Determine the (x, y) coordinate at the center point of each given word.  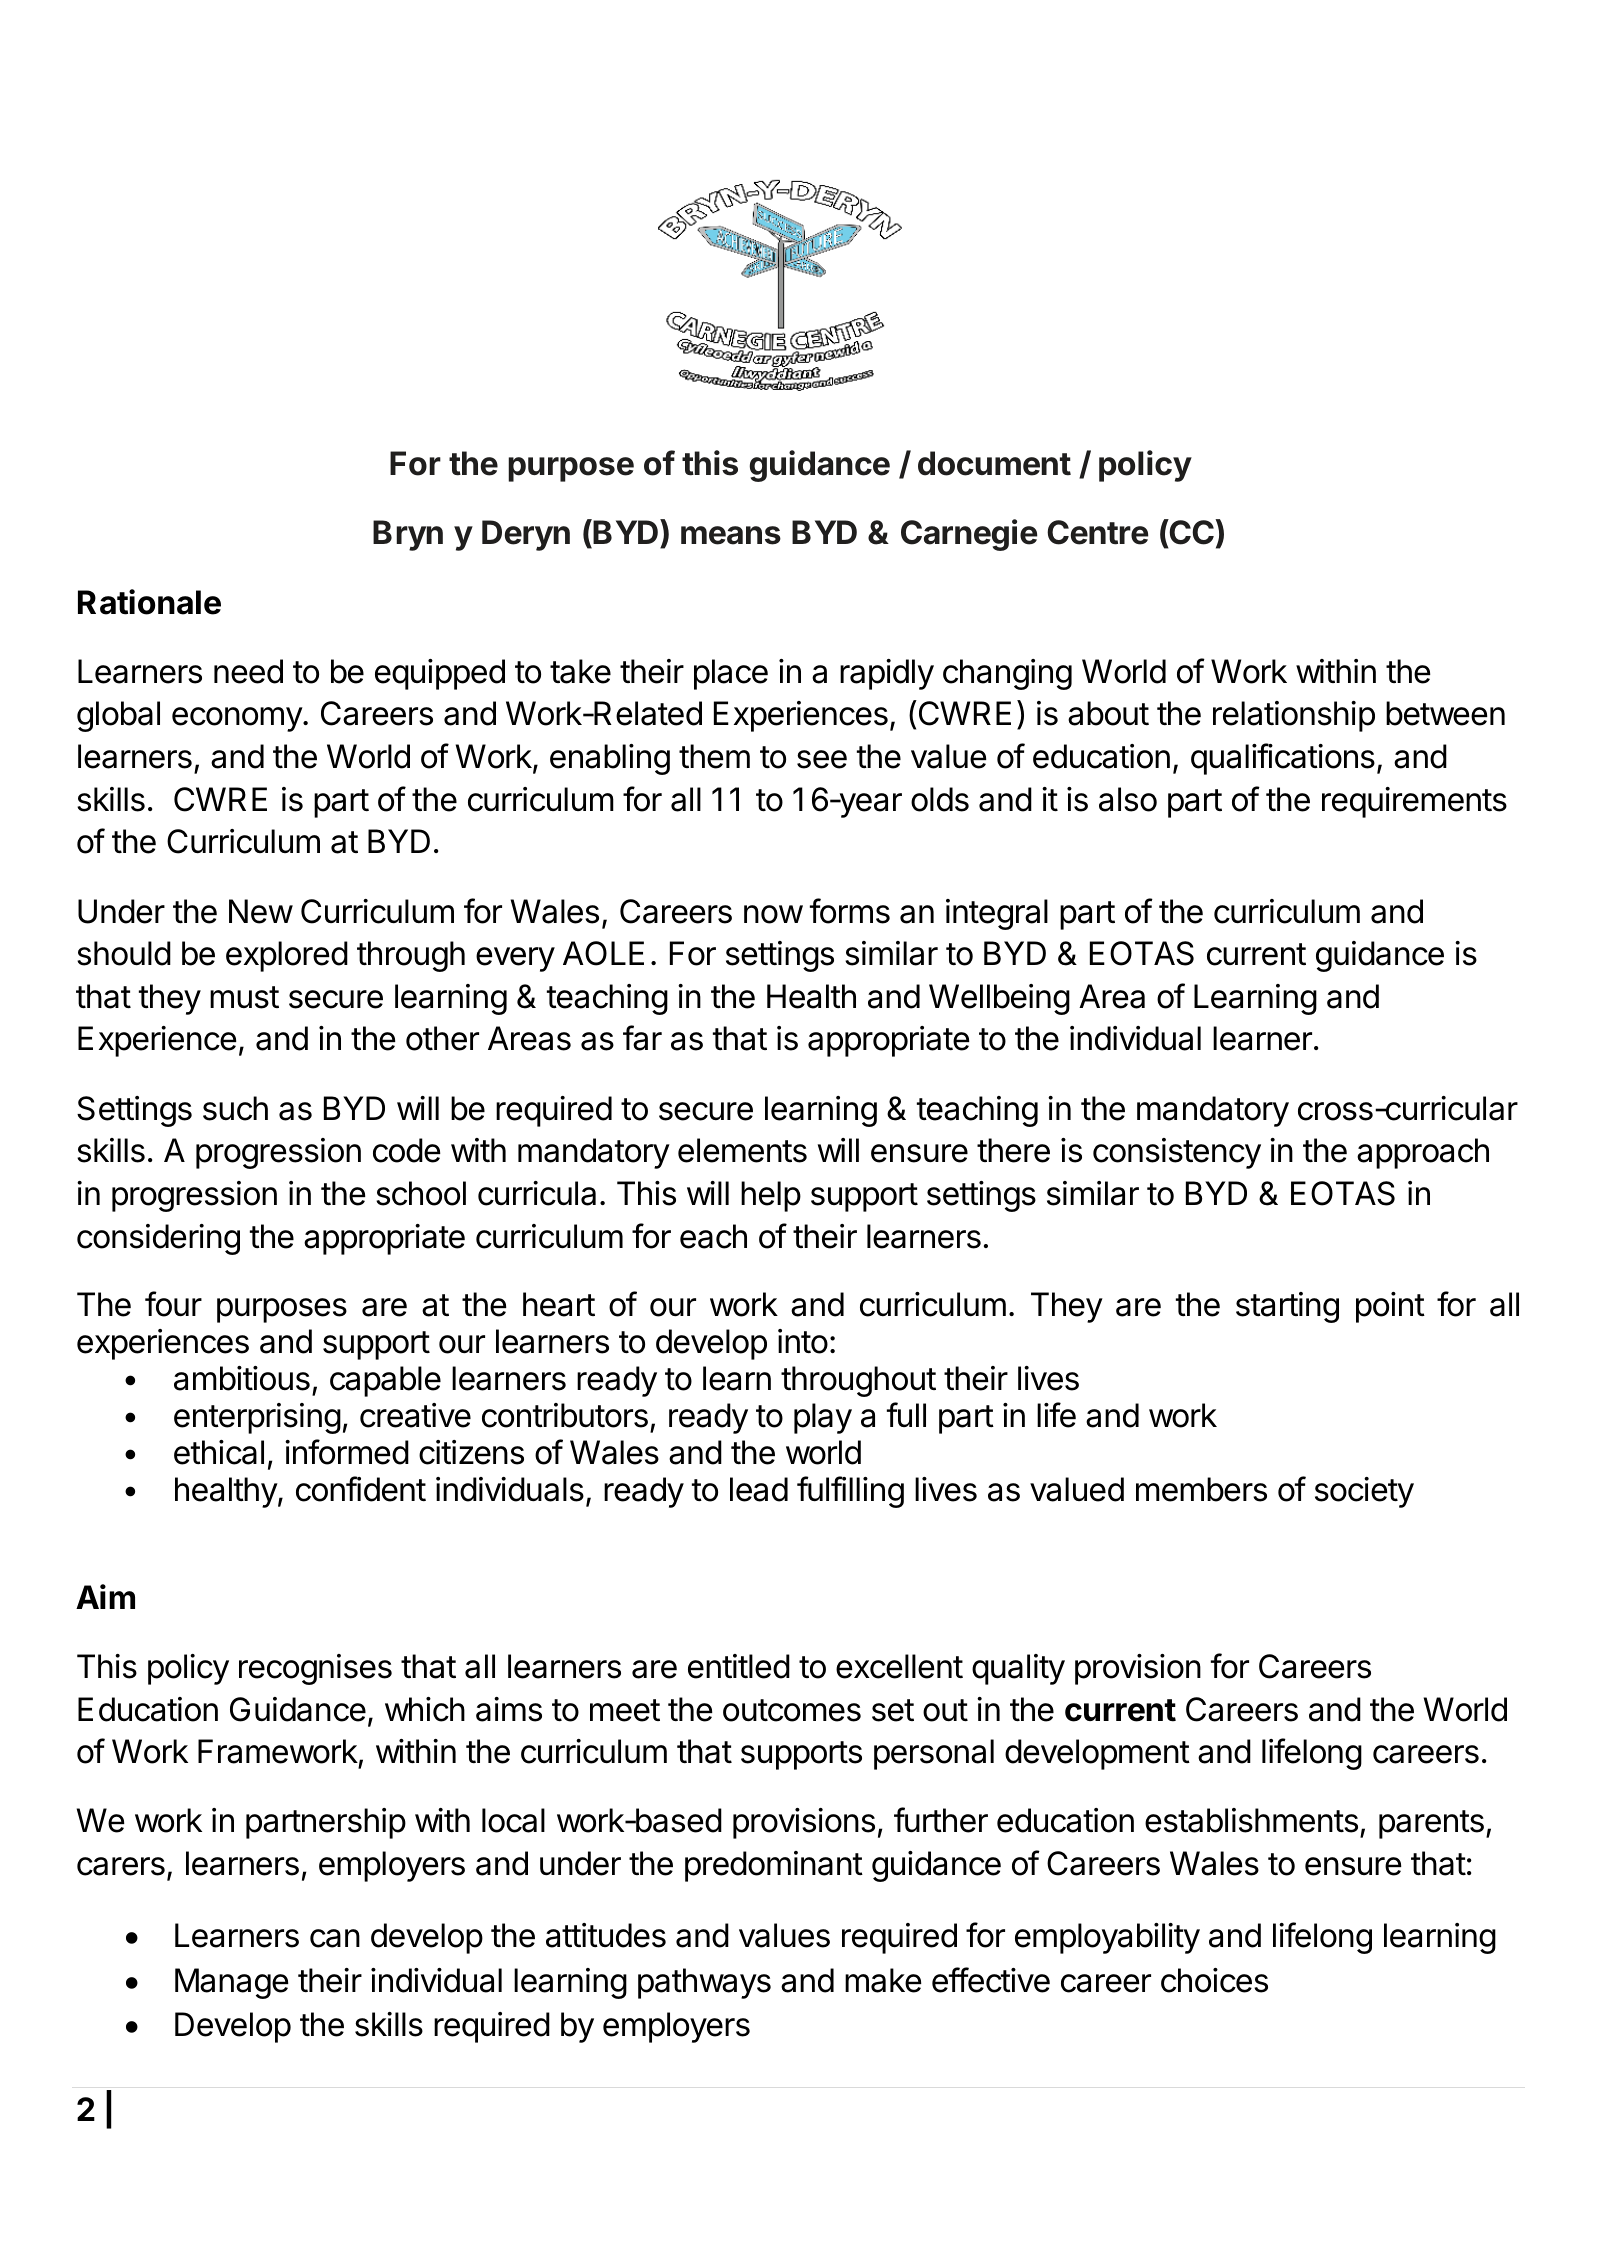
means (731, 535)
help (771, 1196)
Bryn (408, 535)
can (335, 1938)
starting (1287, 1307)
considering (158, 1239)
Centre (1098, 532)
